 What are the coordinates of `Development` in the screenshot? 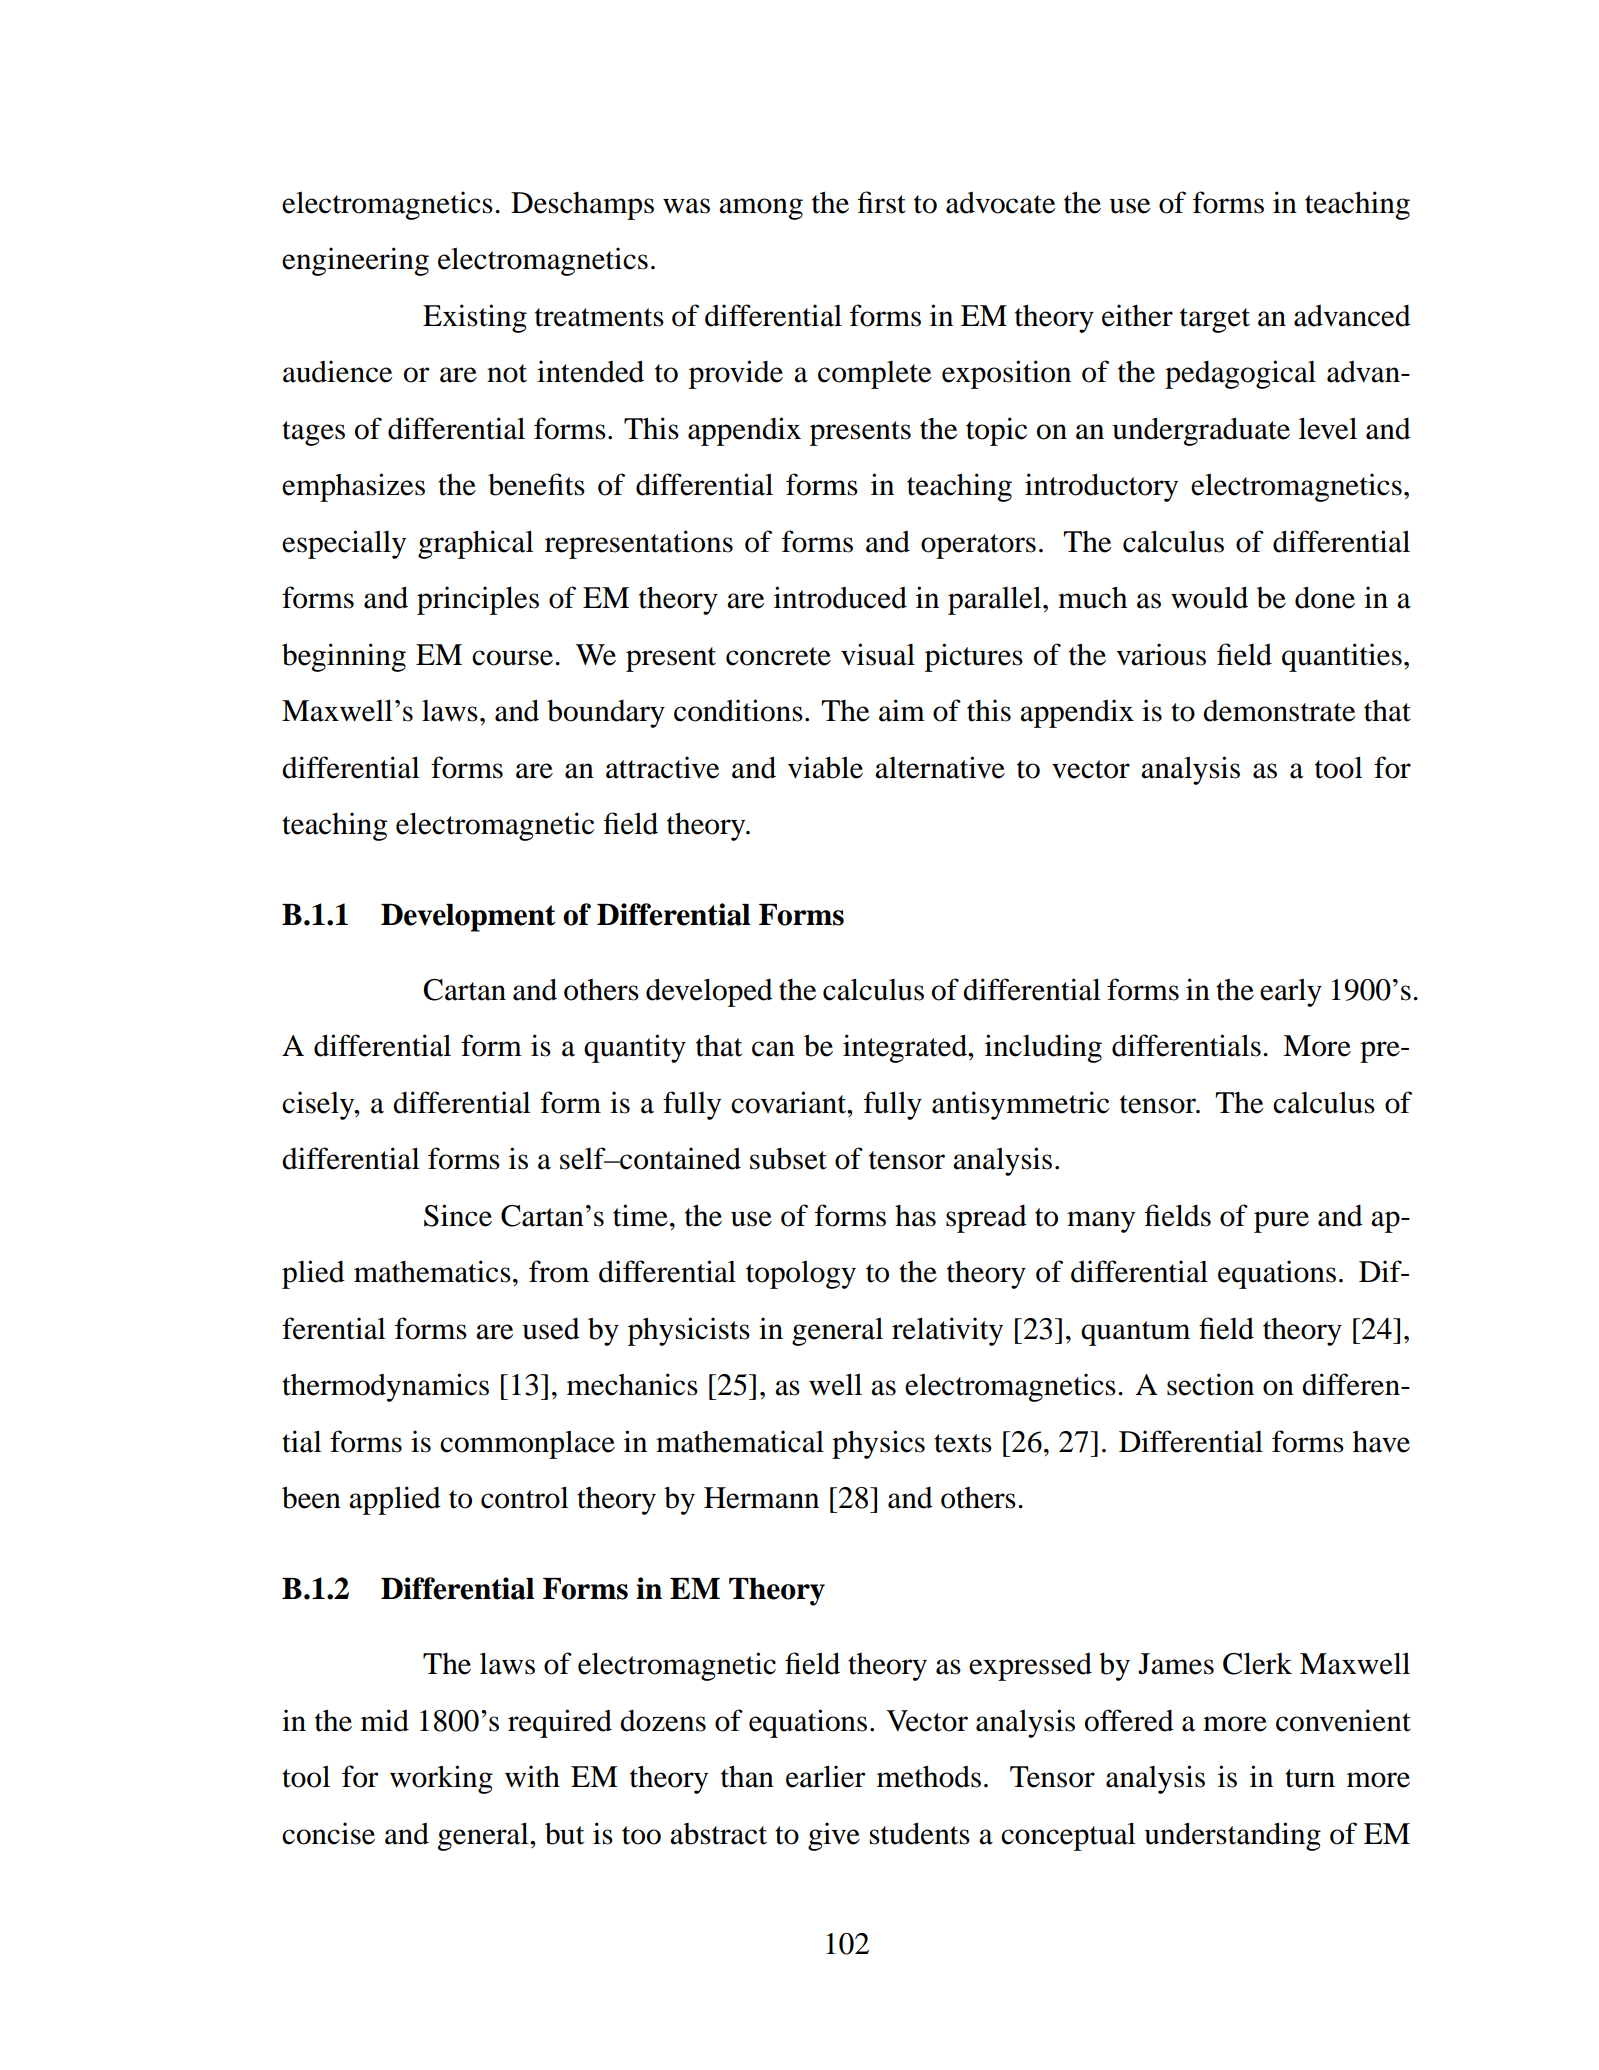 It's located at (468, 918).
